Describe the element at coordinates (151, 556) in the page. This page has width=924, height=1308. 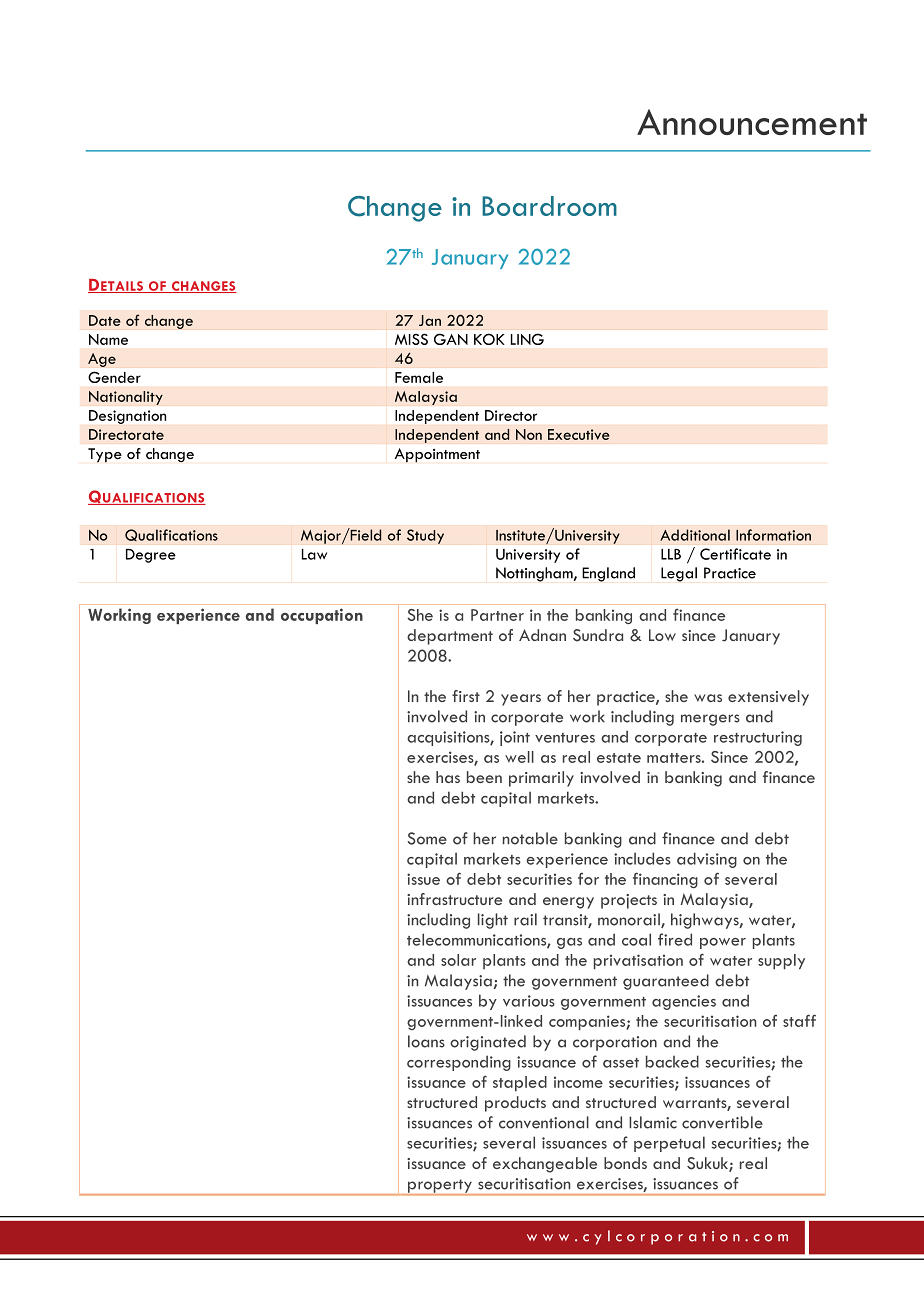
I see `Degree` at that location.
